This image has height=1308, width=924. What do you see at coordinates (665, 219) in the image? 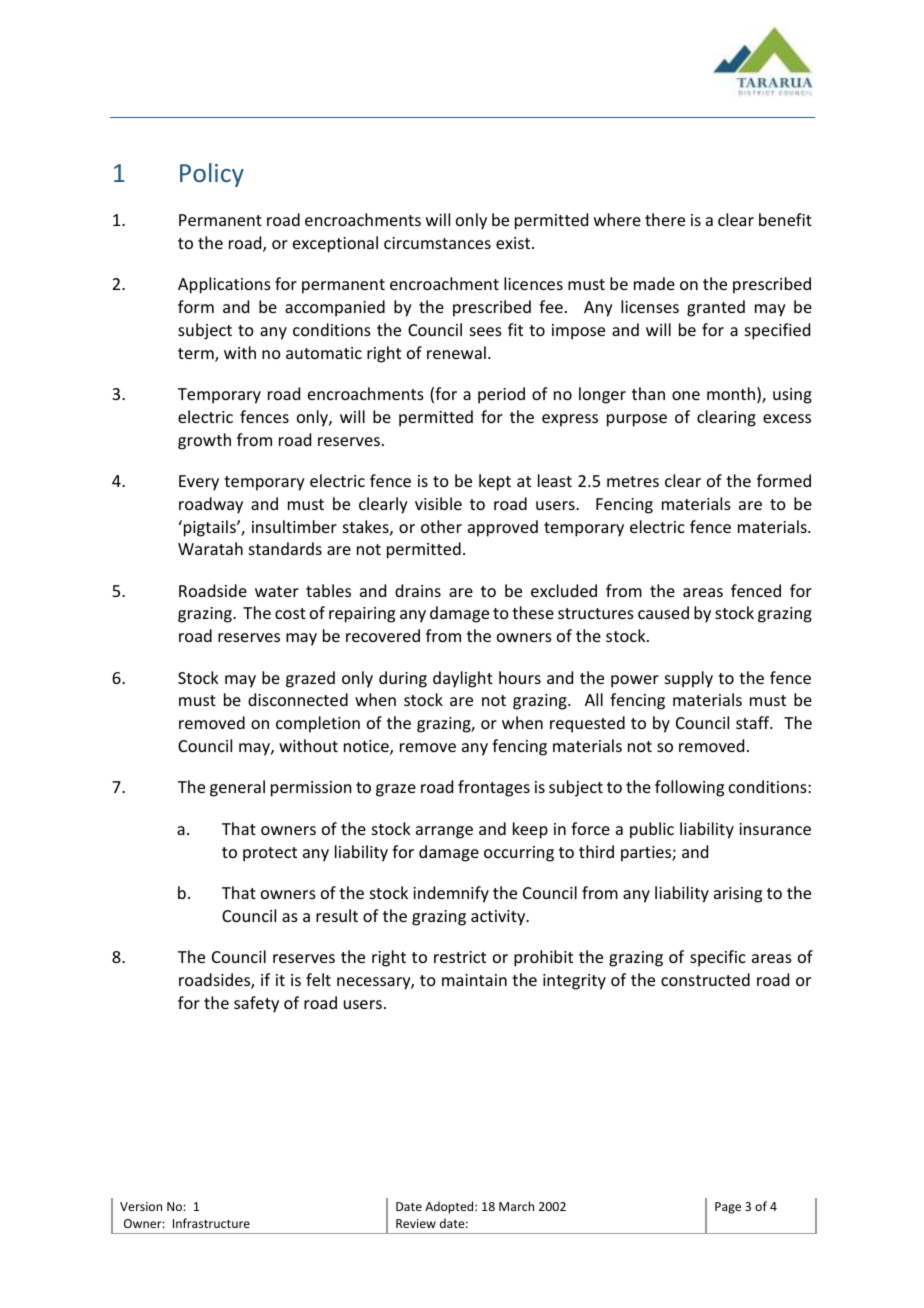
I see `there` at bounding box center [665, 219].
